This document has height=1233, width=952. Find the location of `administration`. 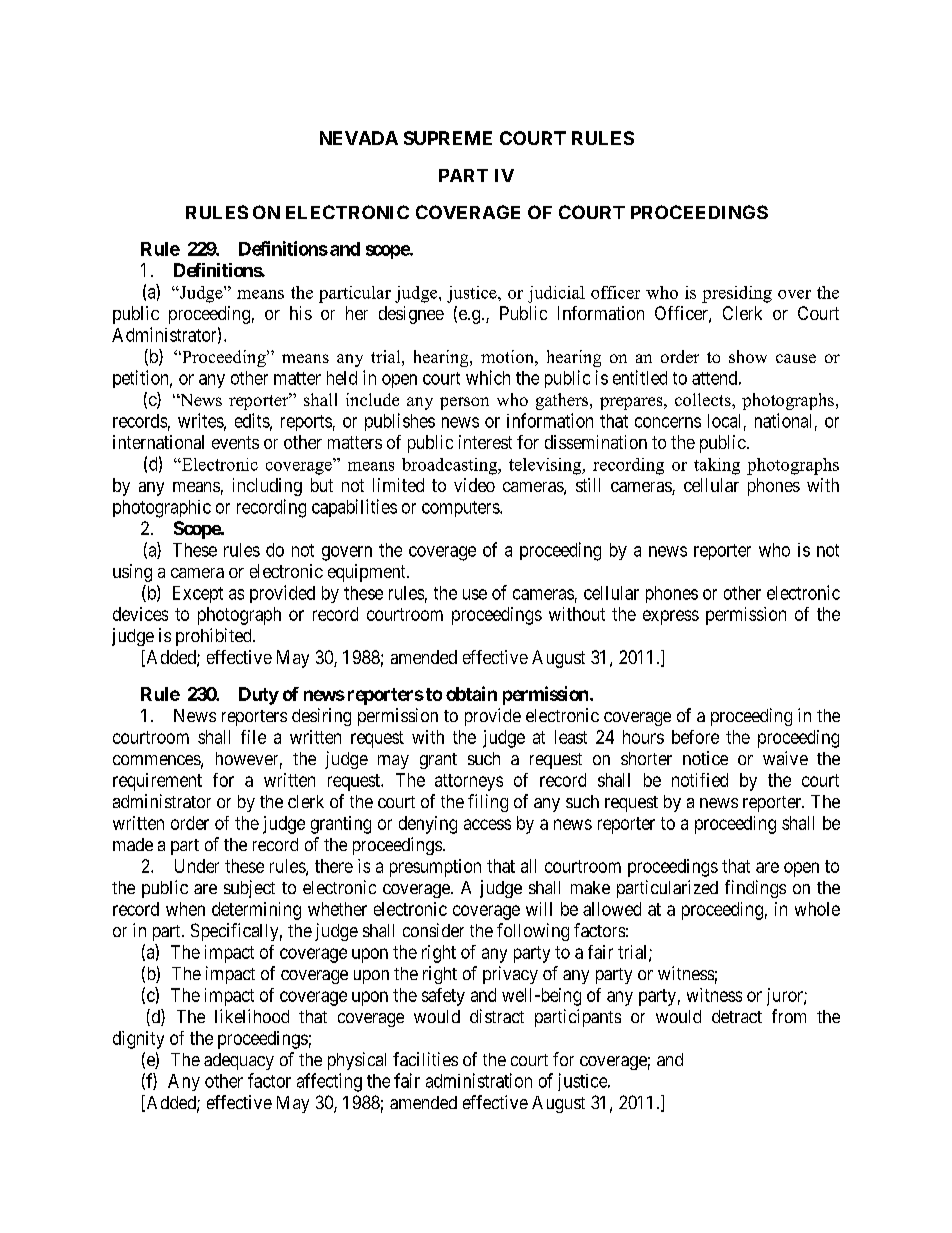

administration is located at coordinates (479, 1080).
